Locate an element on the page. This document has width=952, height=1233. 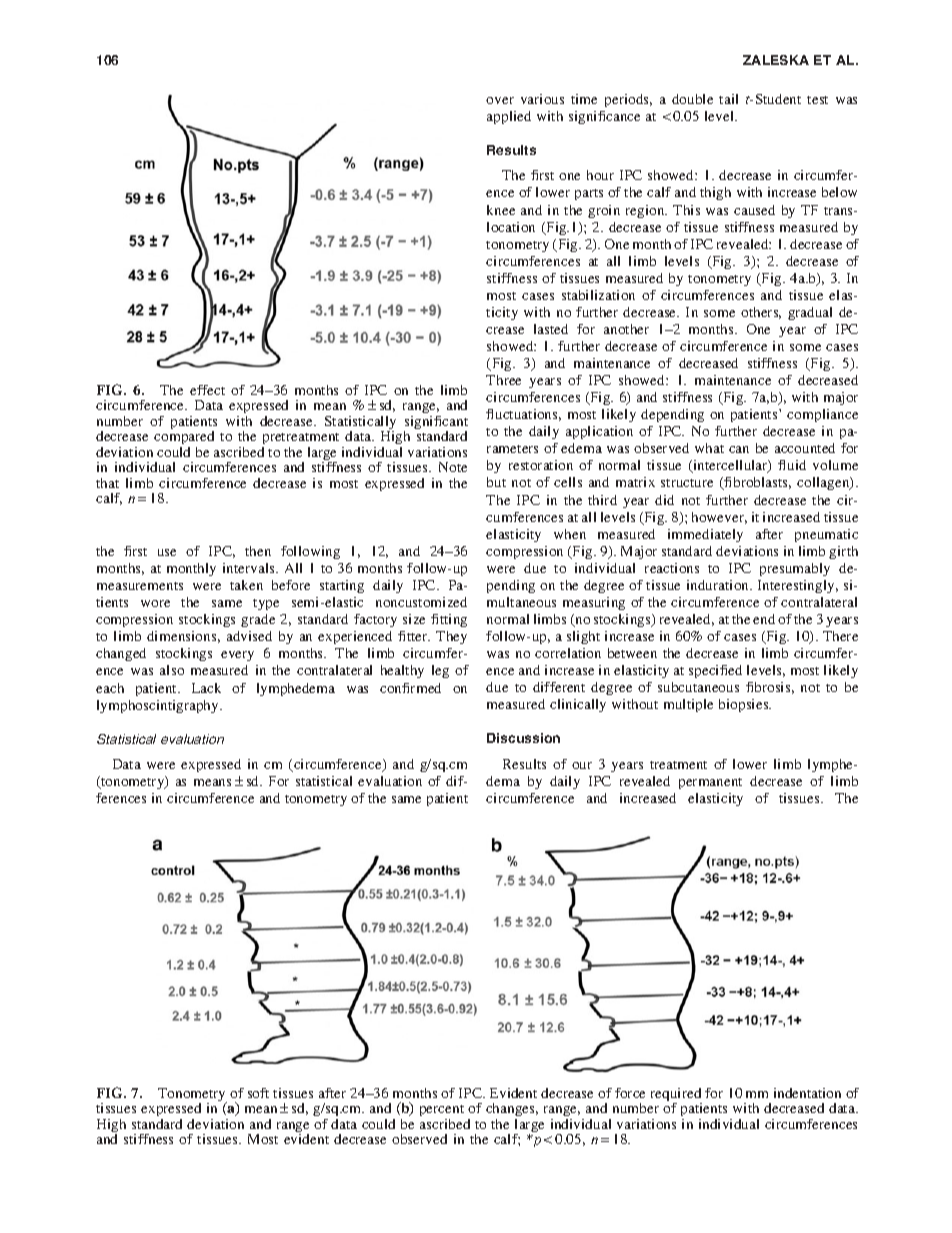
fluid is located at coordinates (792, 465).
